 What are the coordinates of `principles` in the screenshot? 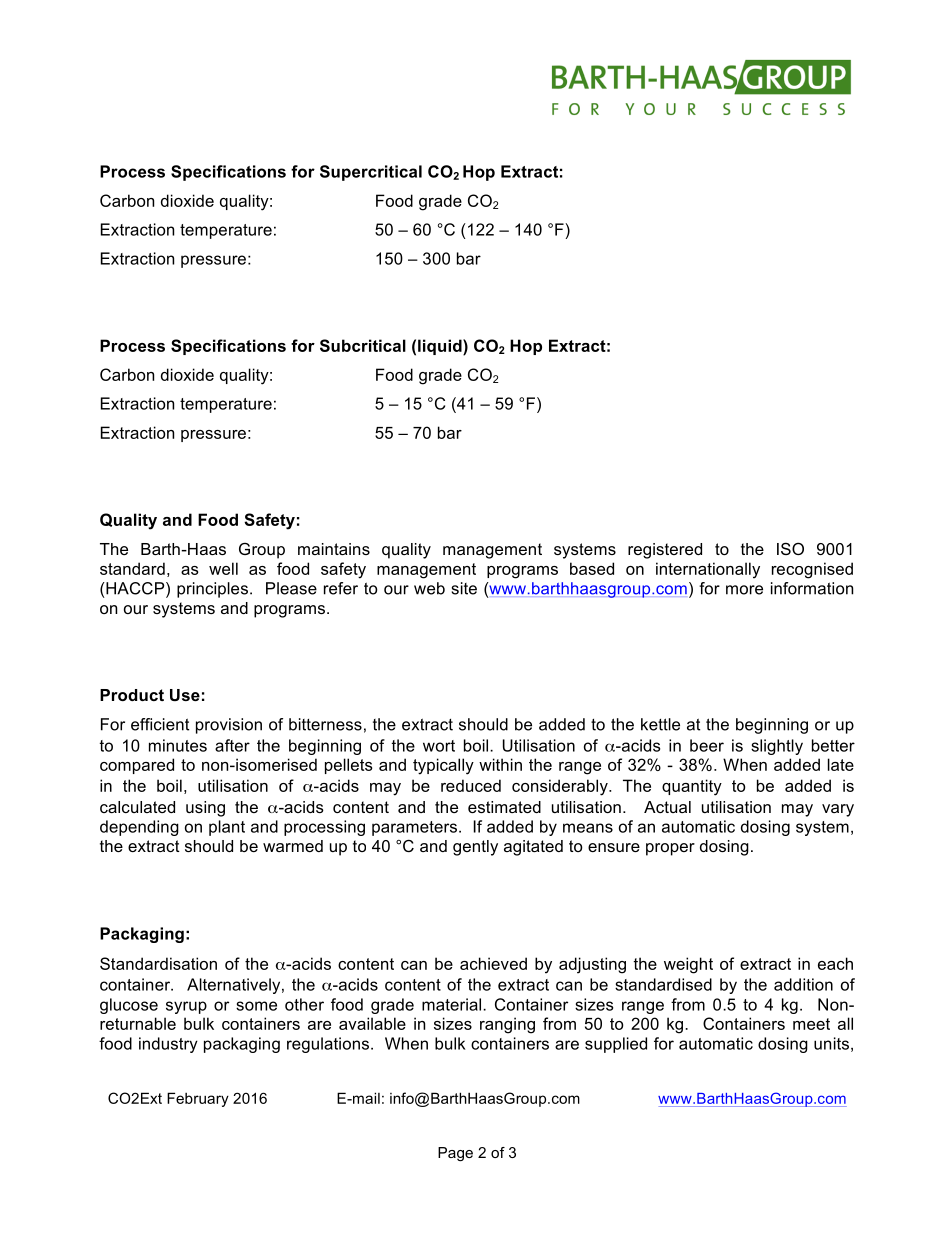 It's located at (212, 590).
